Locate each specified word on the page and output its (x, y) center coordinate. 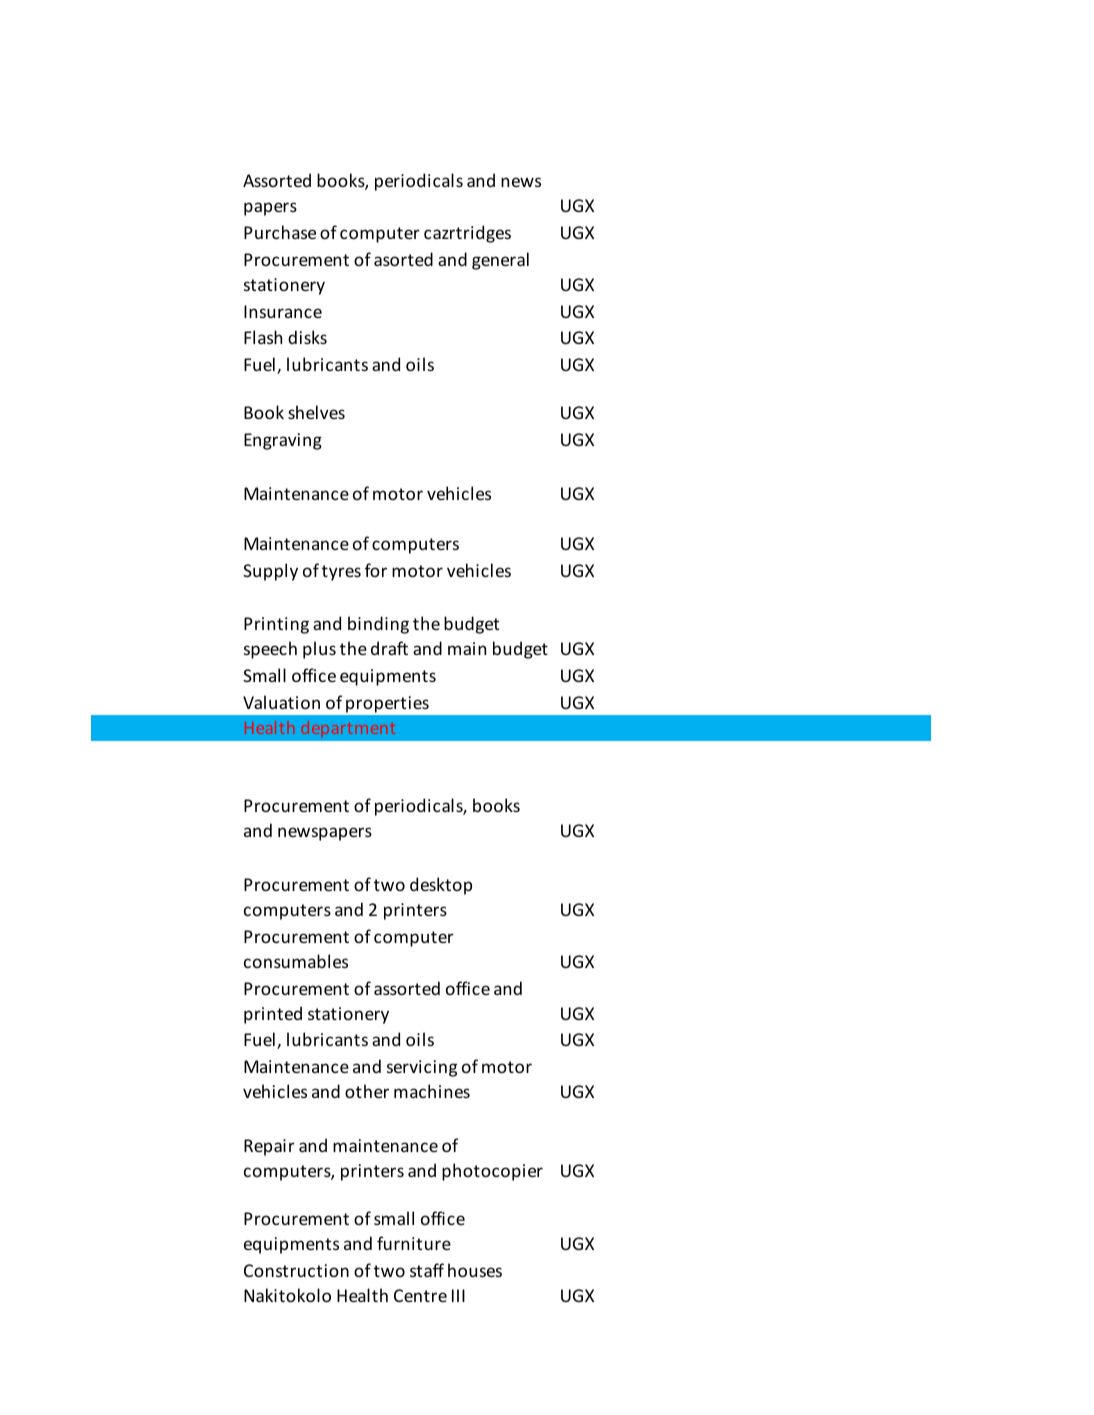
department (348, 727)
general (500, 261)
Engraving (283, 441)
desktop (441, 886)
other (367, 1091)
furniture (414, 1243)
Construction (296, 1270)
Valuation (281, 702)
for (376, 570)
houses (475, 1270)
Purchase (280, 232)
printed (273, 1015)
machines (432, 1091)
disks (307, 337)
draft (389, 648)
